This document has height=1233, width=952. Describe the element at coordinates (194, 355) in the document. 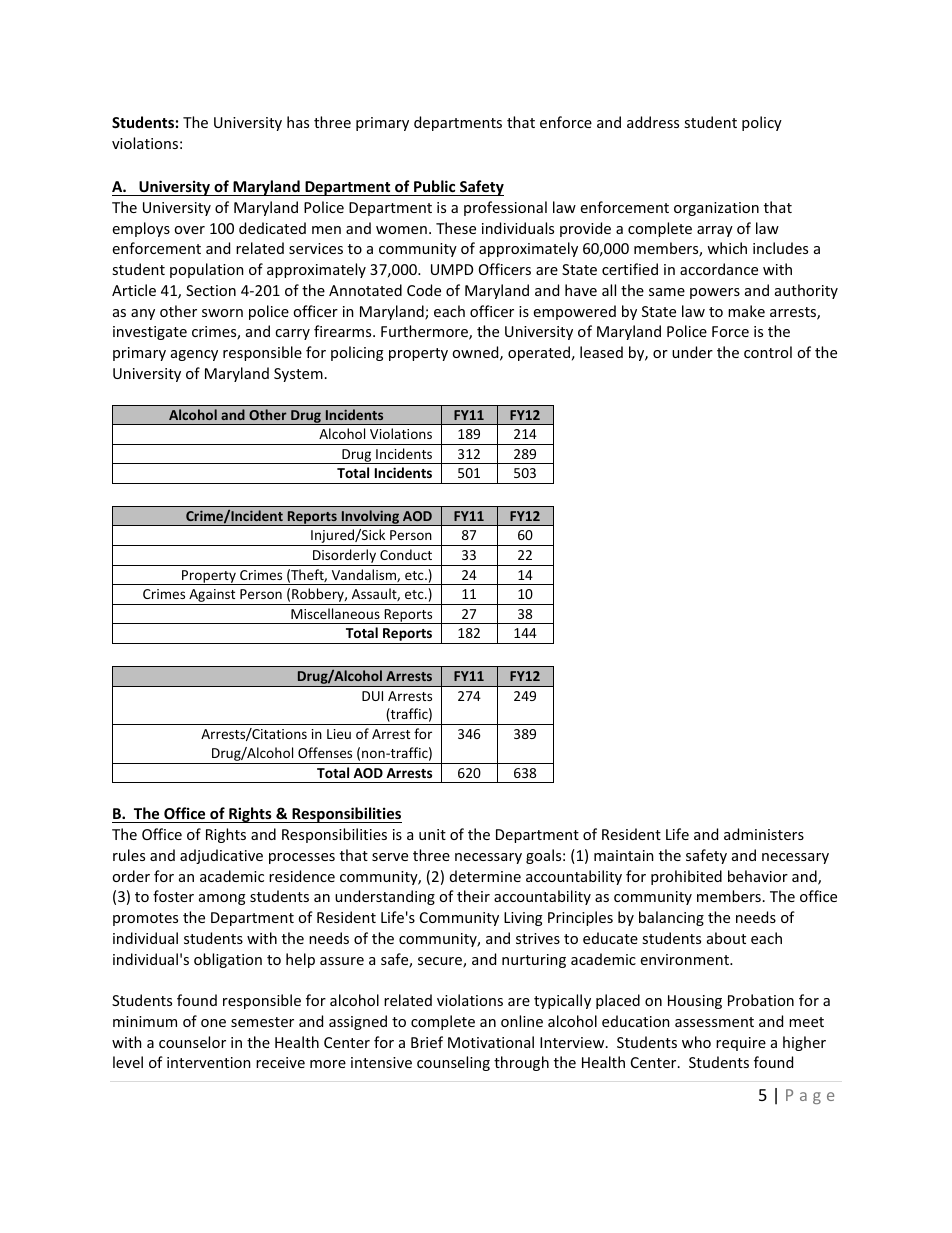

I see `agency` at that location.
